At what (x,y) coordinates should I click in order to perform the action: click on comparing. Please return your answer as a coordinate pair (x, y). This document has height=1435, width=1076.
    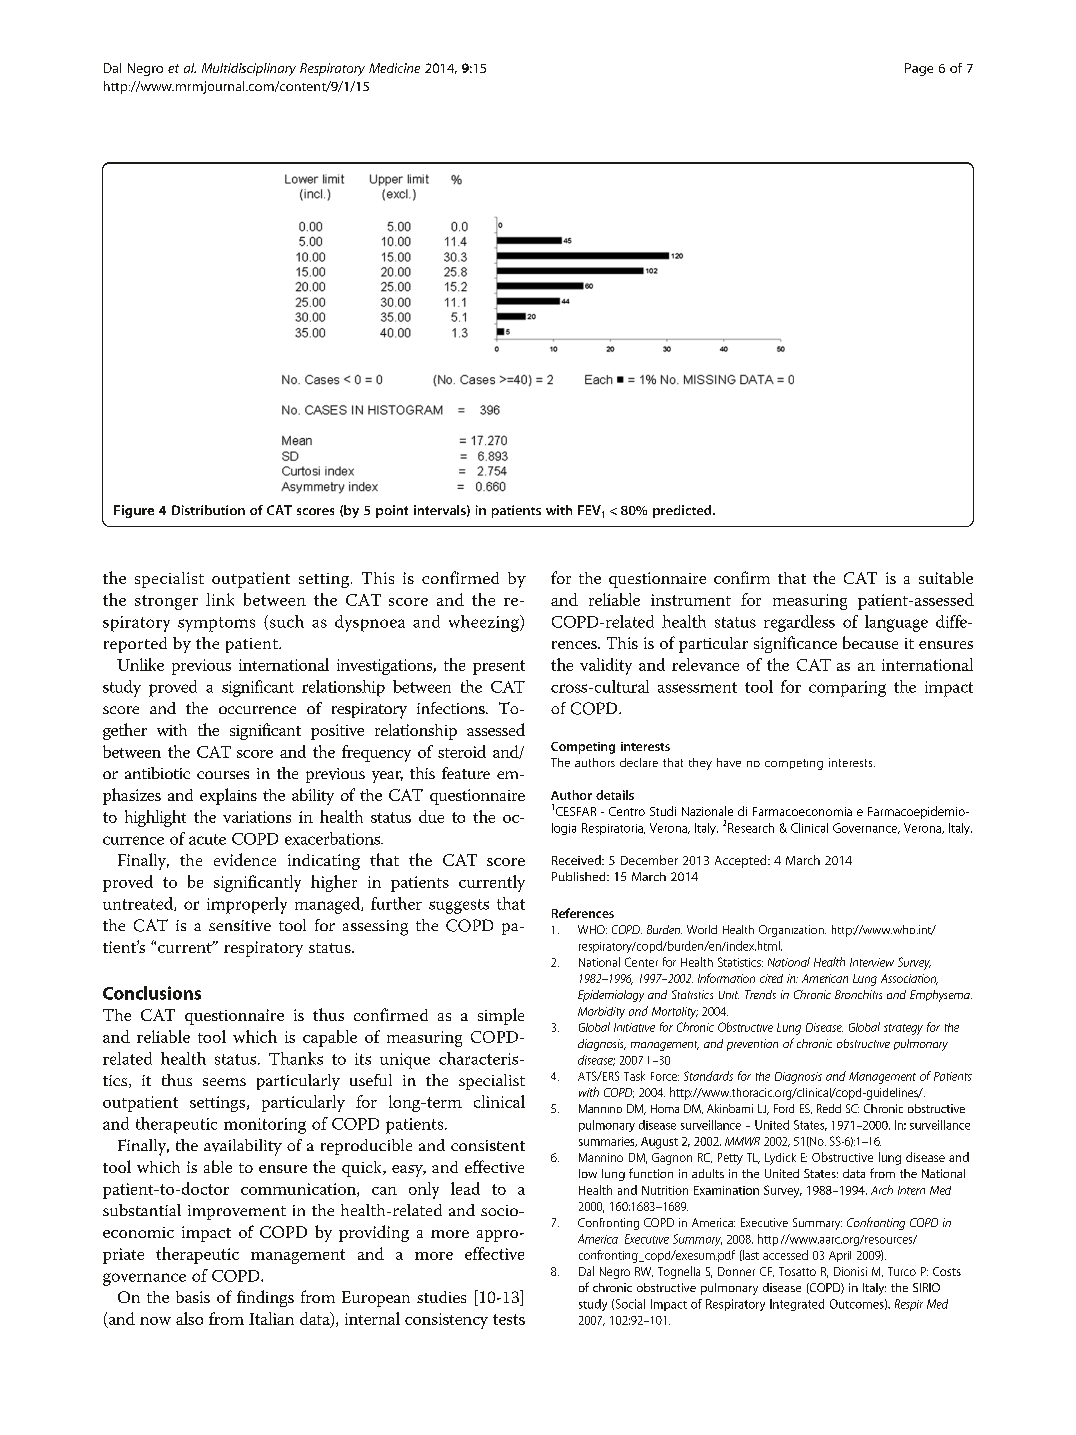
    Looking at the image, I should click on (847, 689).
